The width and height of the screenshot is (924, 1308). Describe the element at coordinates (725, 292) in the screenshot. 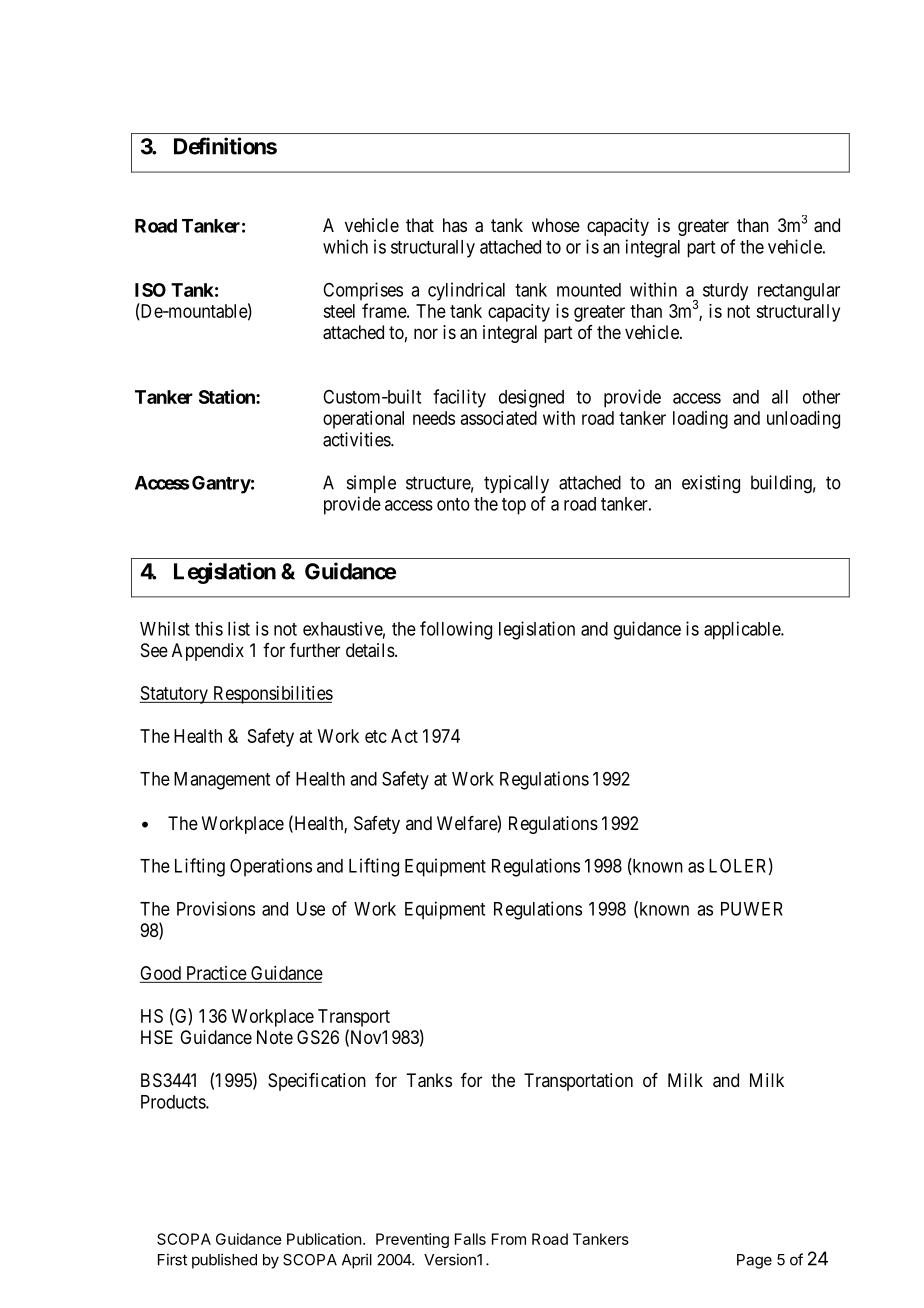

I see `sturdy` at that location.
